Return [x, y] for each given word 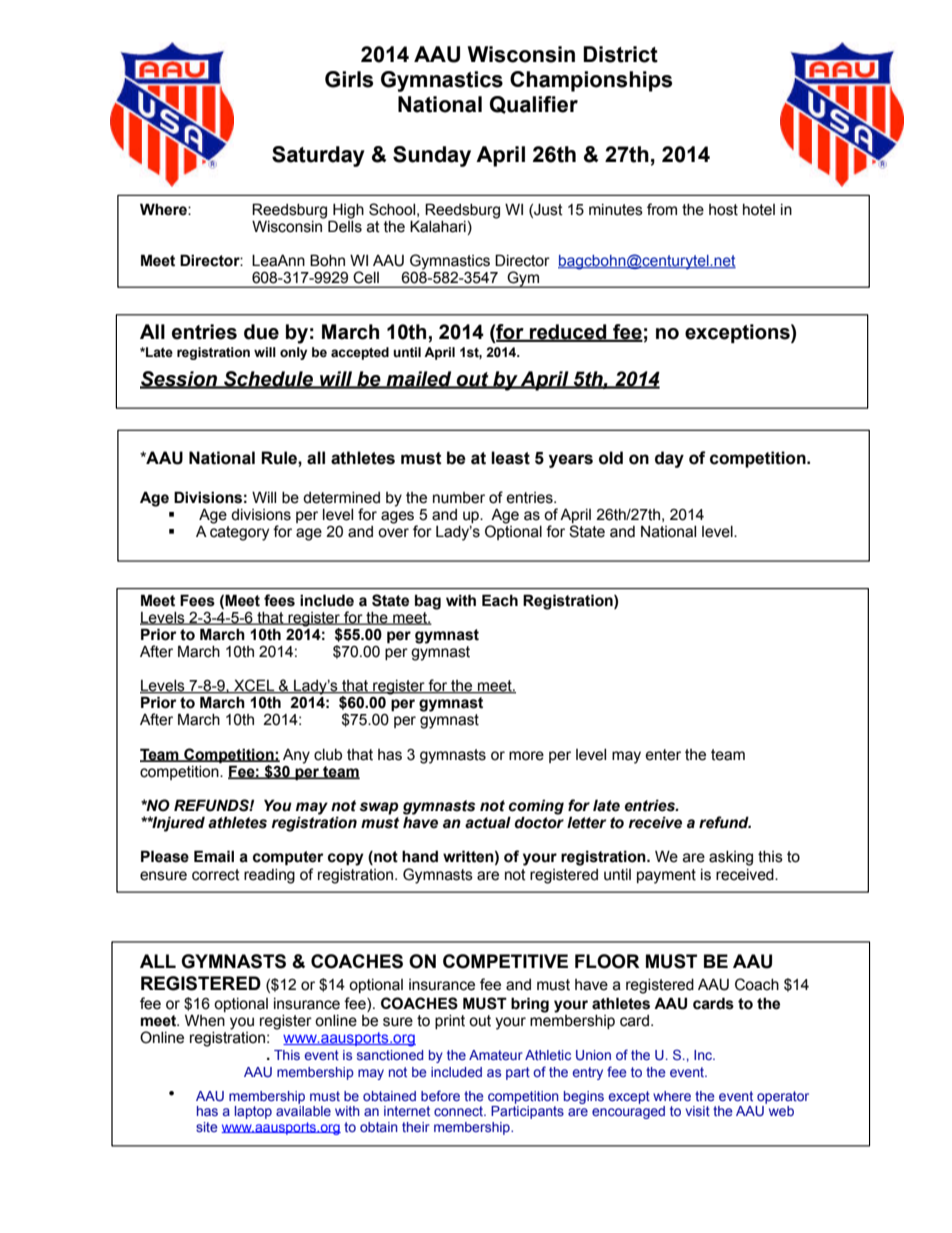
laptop [253, 1112]
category [239, 533]
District [620, 54]
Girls [349, 79]
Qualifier [534, 105]
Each [500, 600]
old [611, 458]
